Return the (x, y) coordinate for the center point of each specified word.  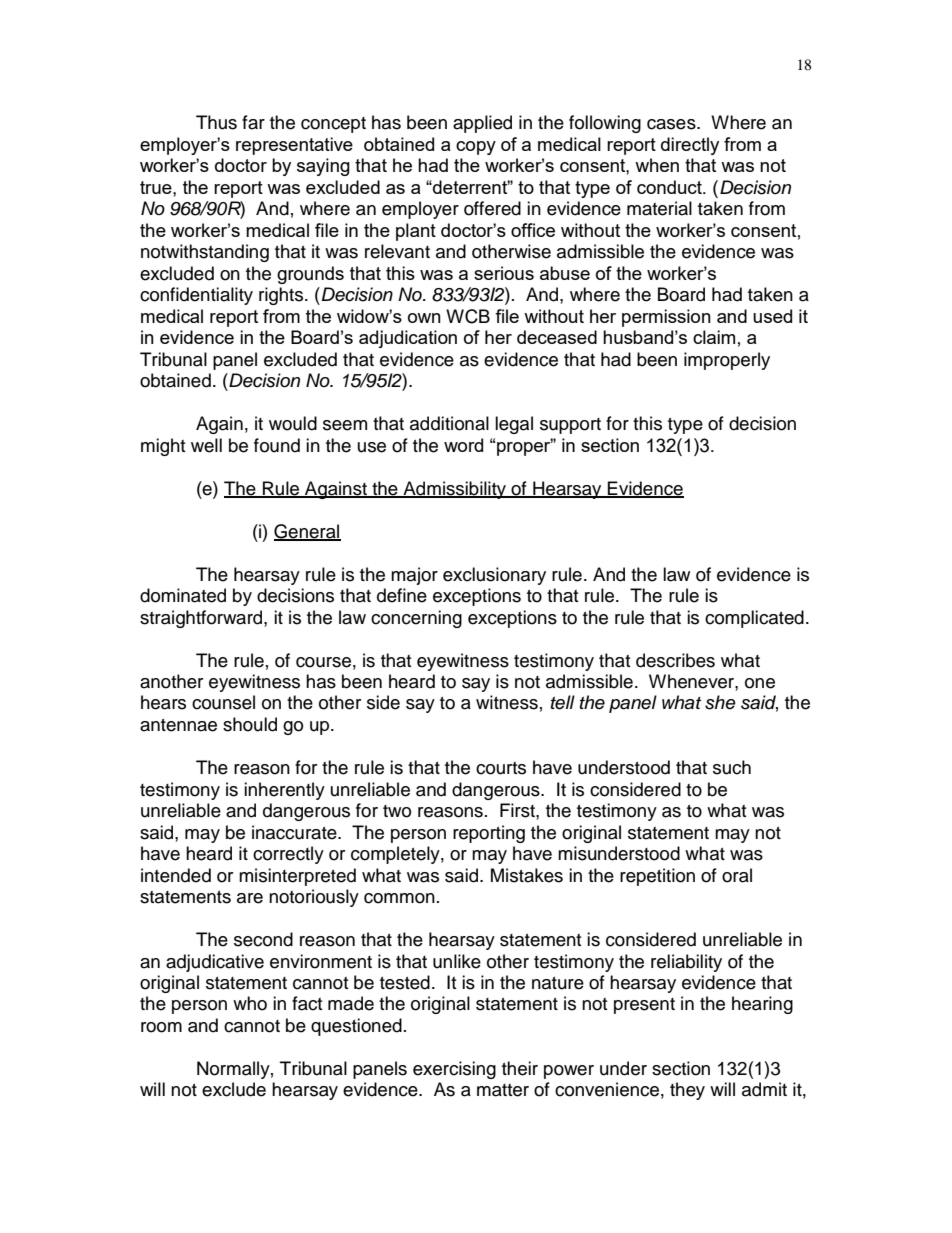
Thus (216, 122)
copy (476, 148)
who (250, 1003)
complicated (754, 619)
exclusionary (494, 576)
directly (690, 146)
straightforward (202, 619)
